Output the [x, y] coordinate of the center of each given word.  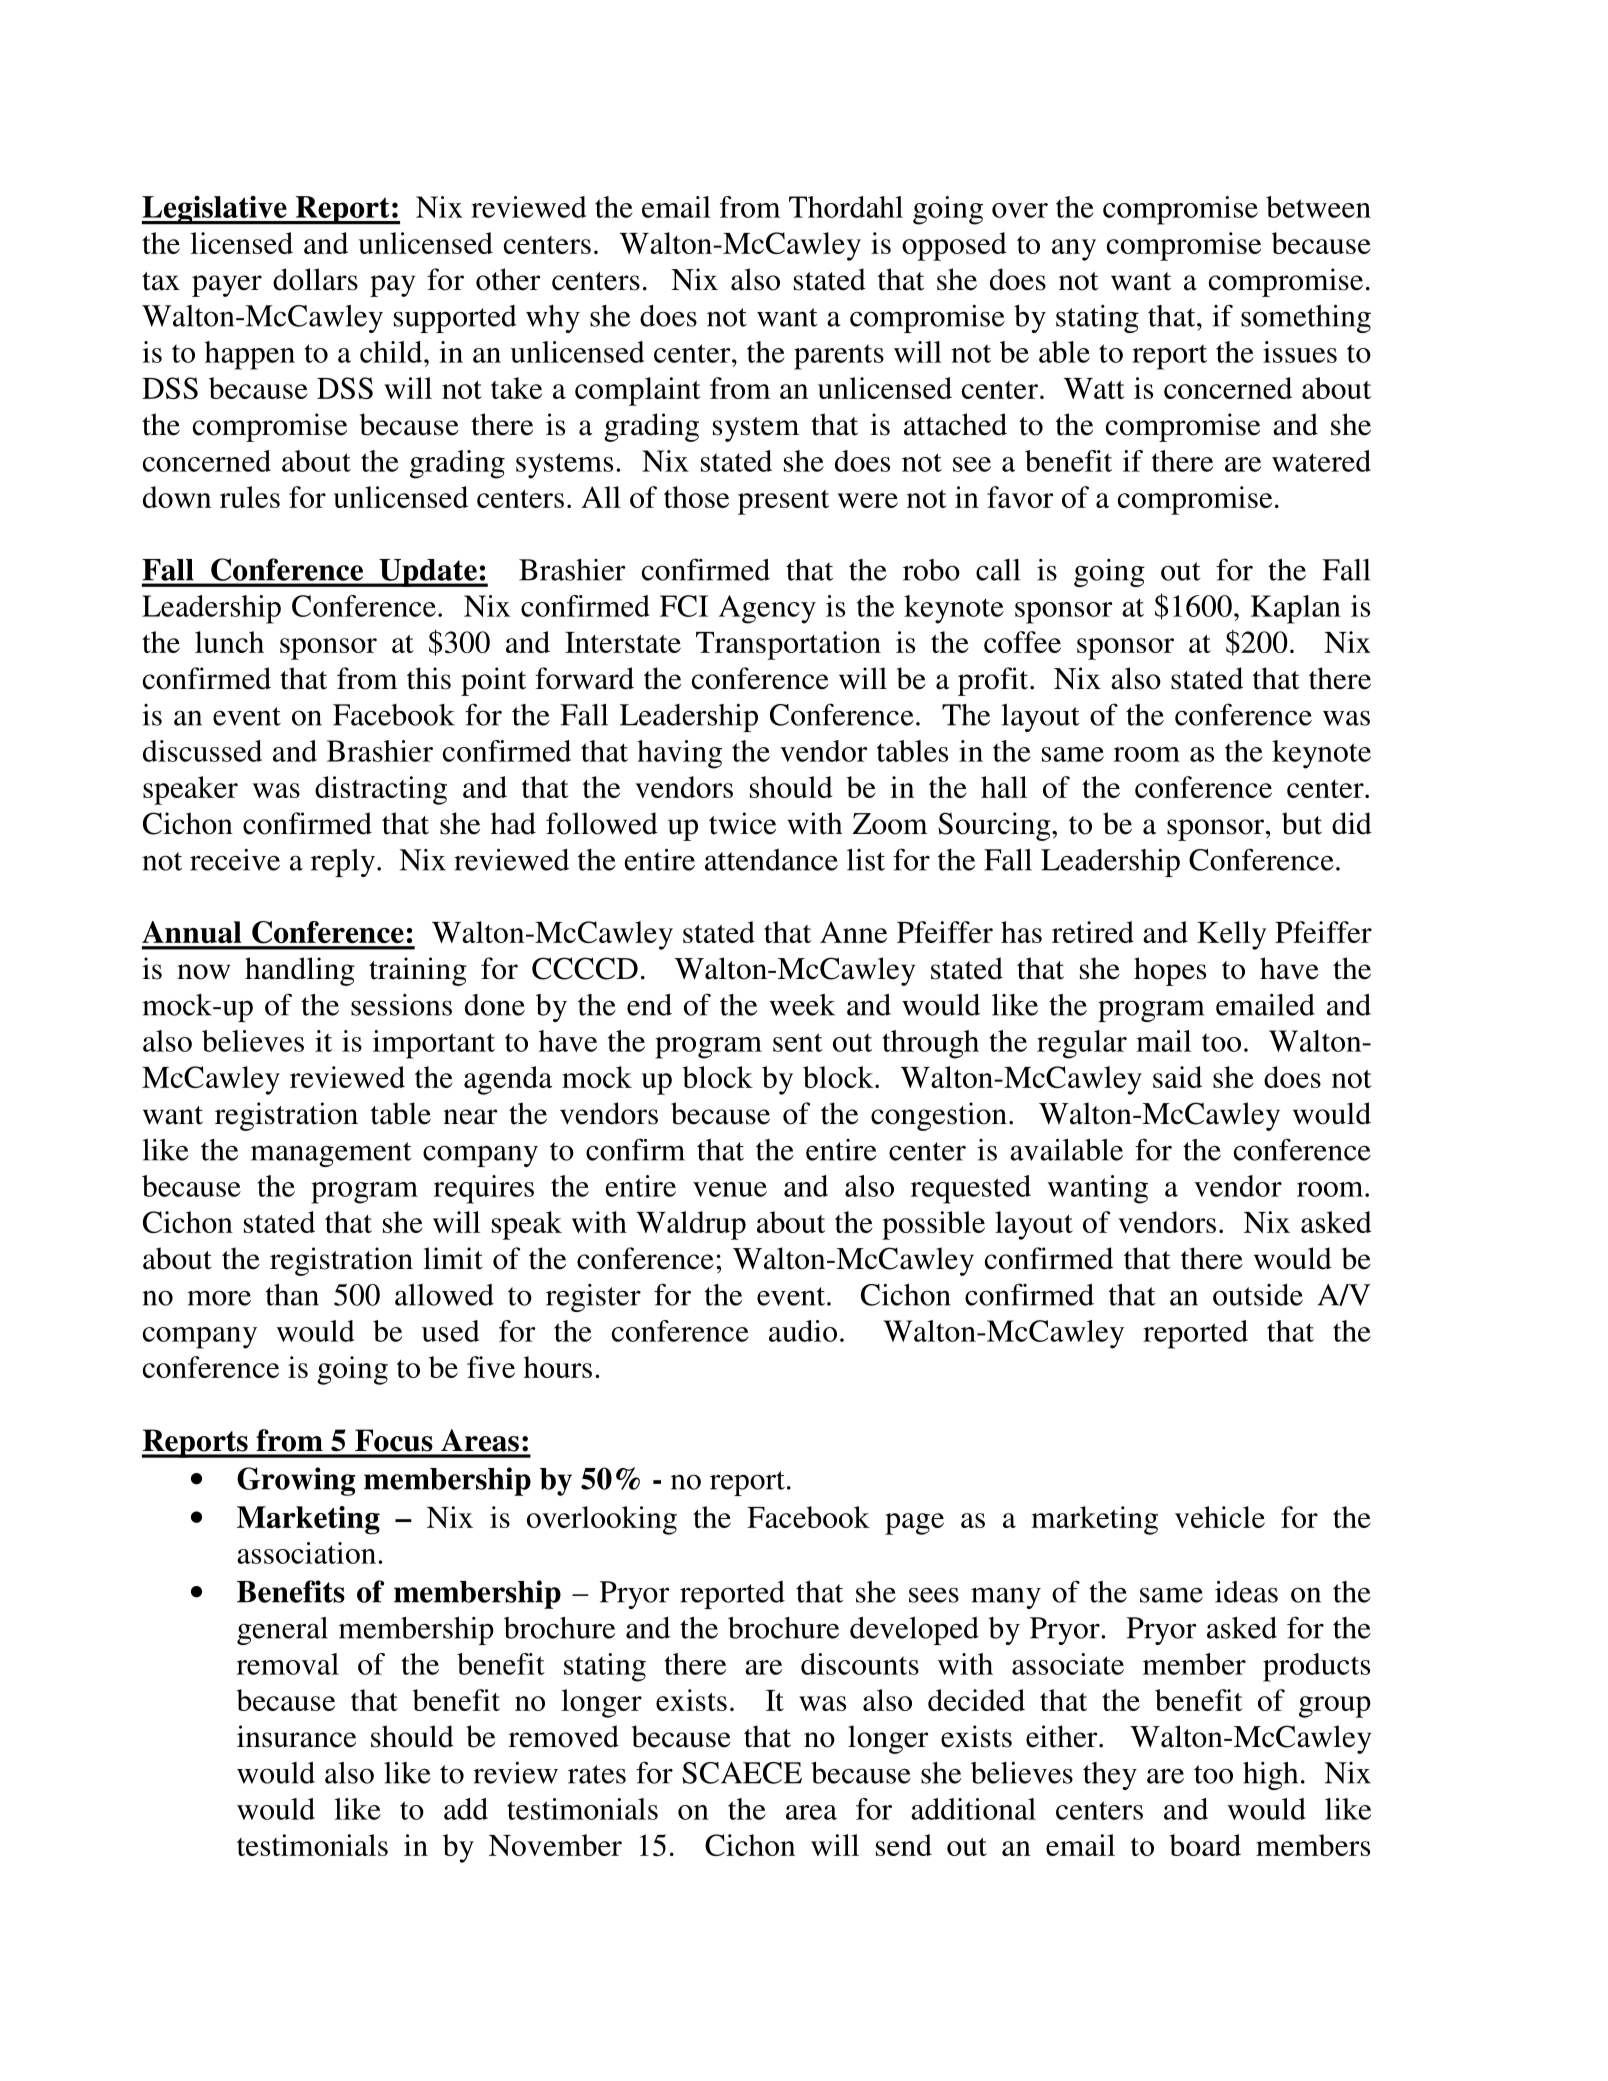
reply [343, 863]
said [1177, 1077]
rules [250, 497]
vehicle [1220, 1517]
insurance [296, 1736]
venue [730, 1189]
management [331, 1154]
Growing [296, 1481]
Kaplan [1296, 609]
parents [839, 357]
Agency [767, 609]
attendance [771, 860]
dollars [315, 279]
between [1318, 207]
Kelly [1232, 935]
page [914, 1524]
